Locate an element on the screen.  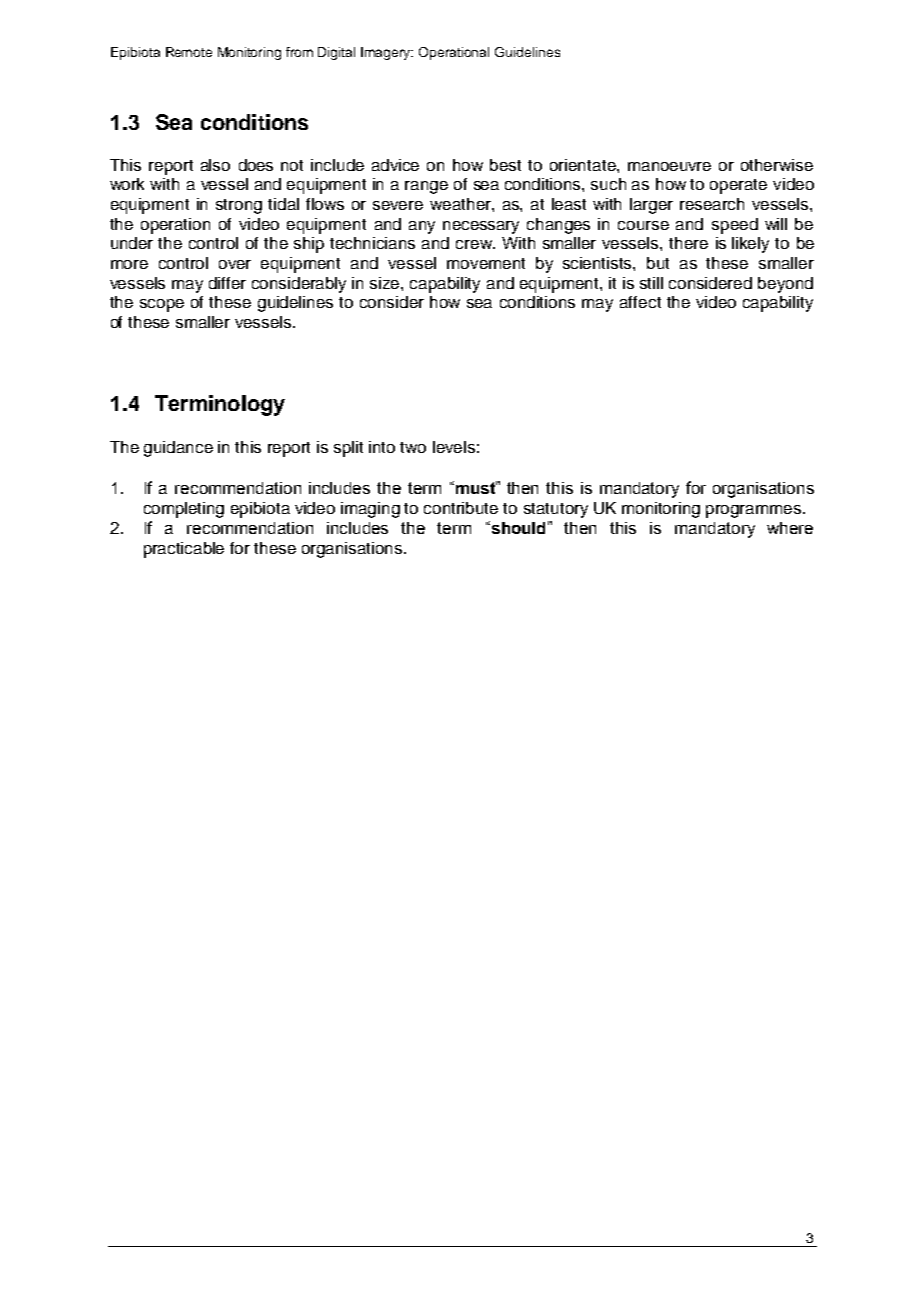
crew is located at coordinates (475, 244).
